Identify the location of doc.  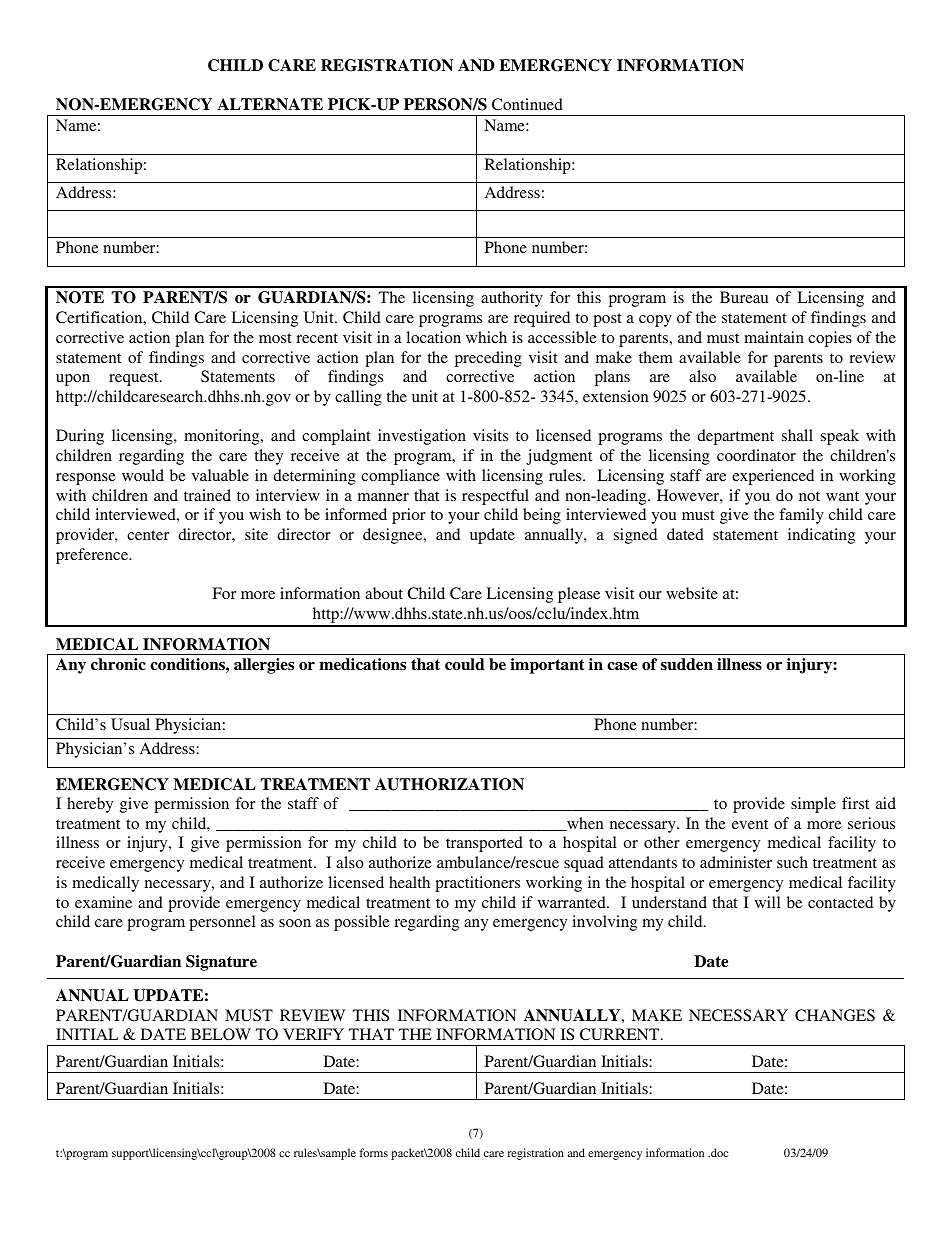
(718, 1152).
